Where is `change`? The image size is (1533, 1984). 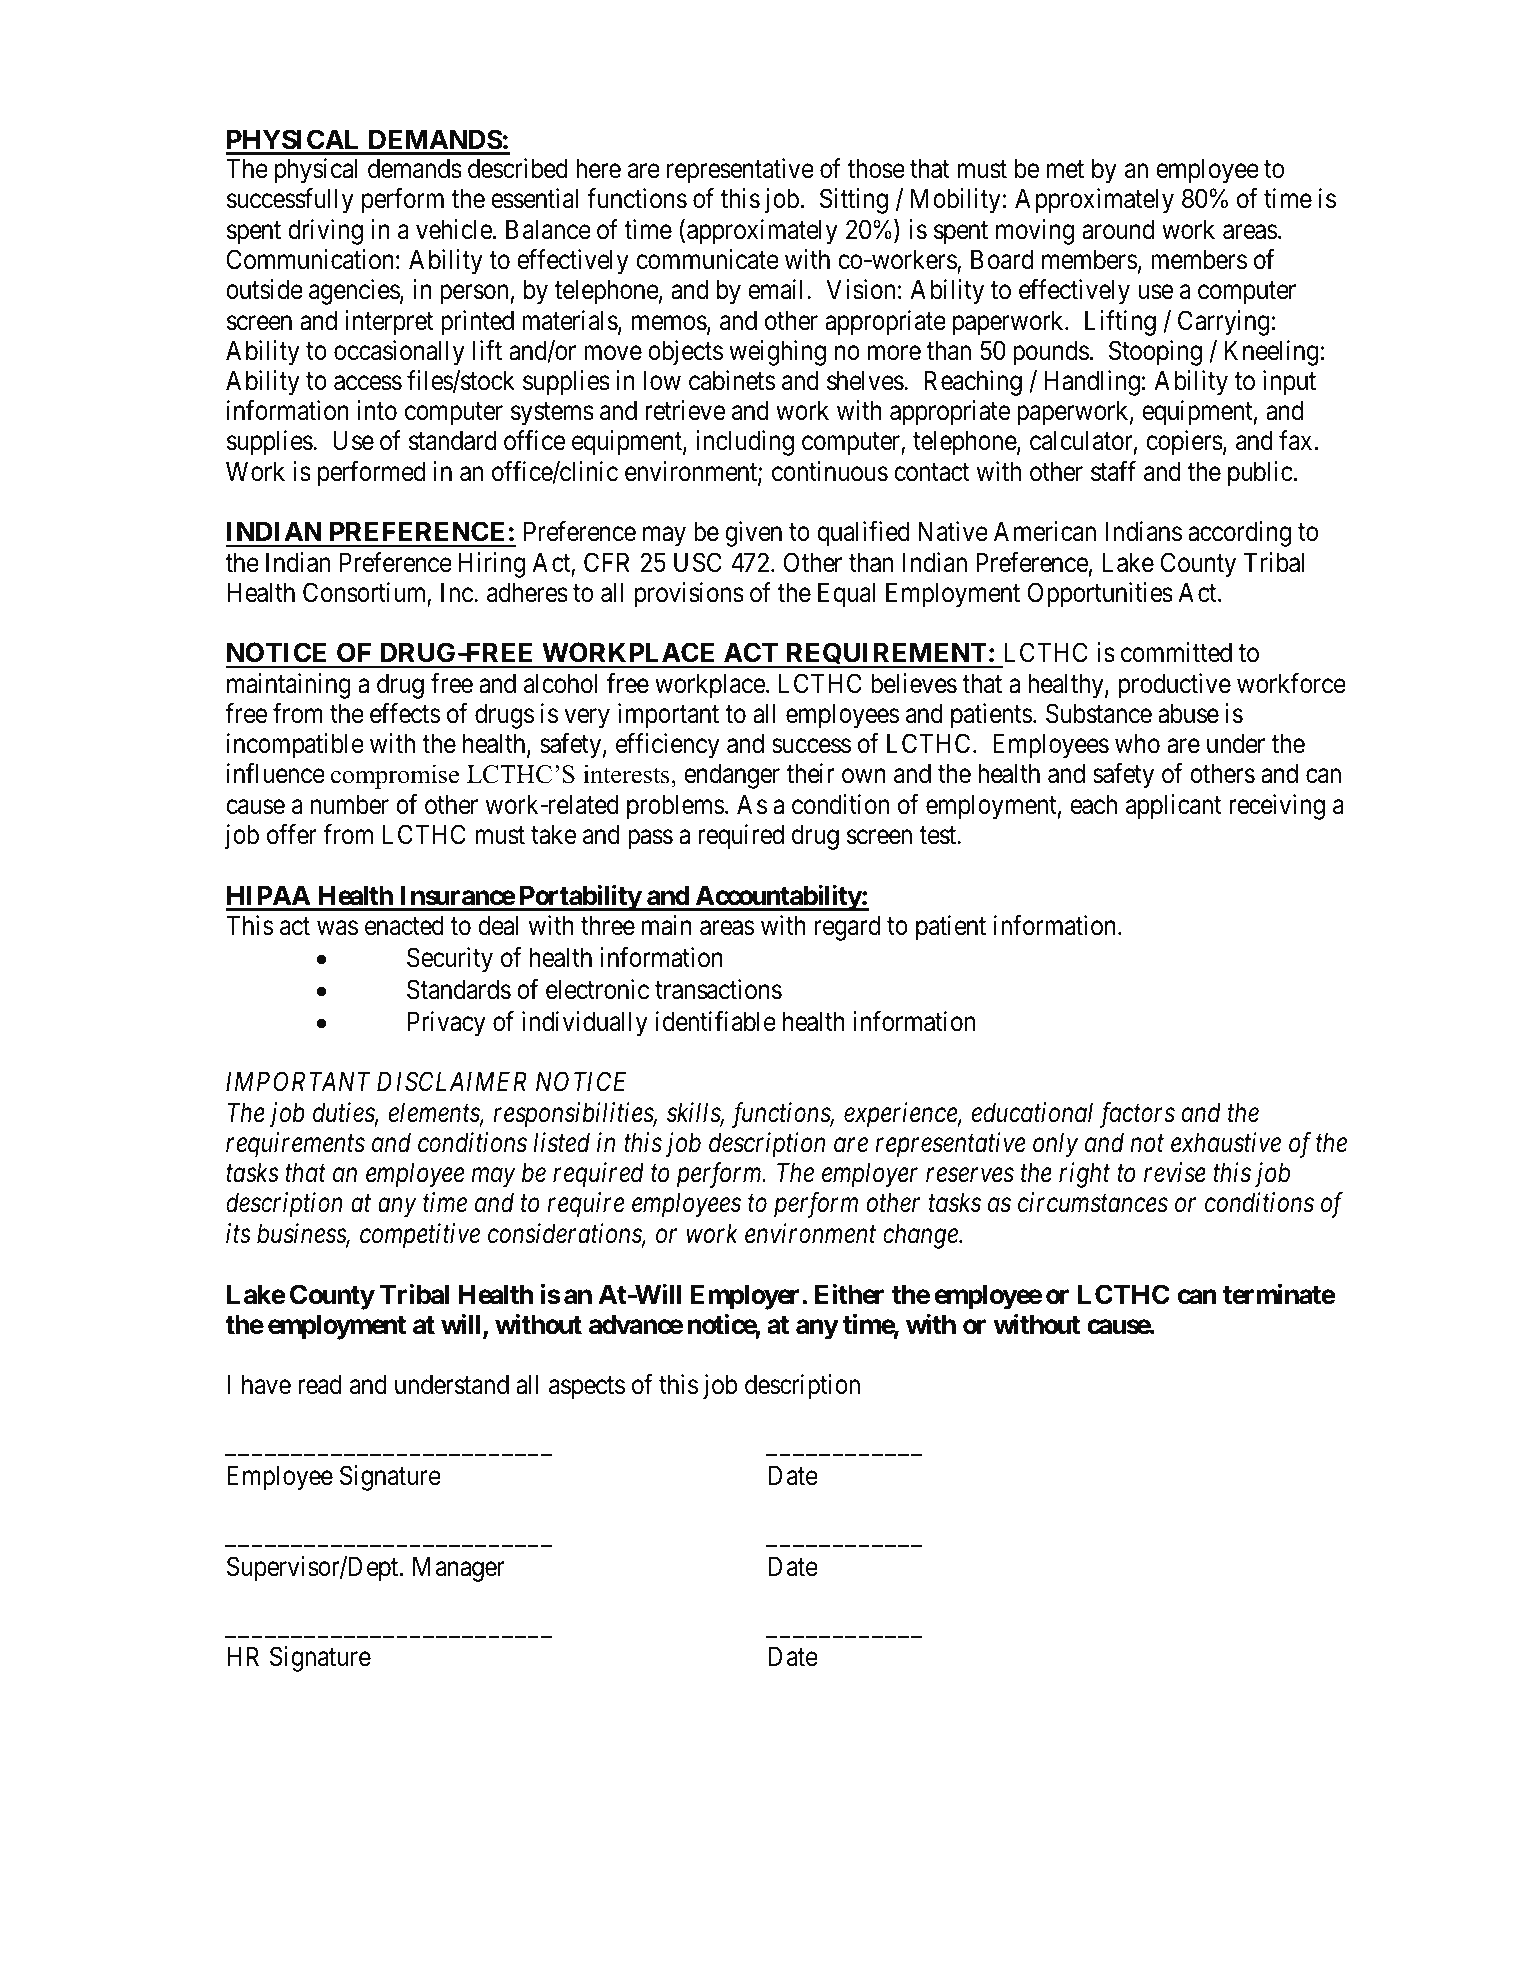 change is located at coordinates (921, 1236).
